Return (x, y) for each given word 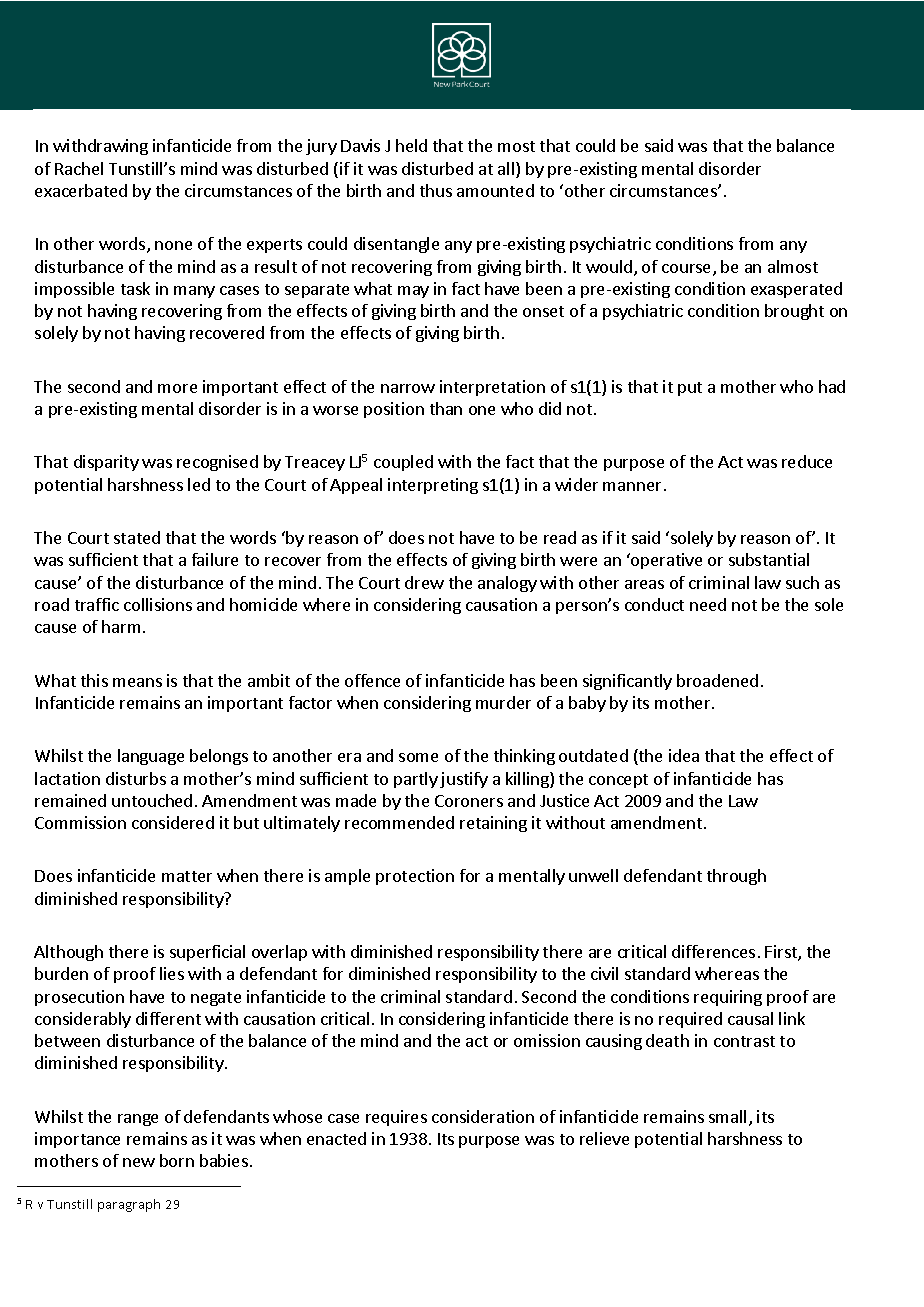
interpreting (433, 486)
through (736, 877)
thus (436, 190)
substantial (769, 559)
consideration (483, 1116)
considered (173, 822)
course (688, 270)
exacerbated (81, 190)
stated (137, 537)
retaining (493, 824)
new (139, 1162)
